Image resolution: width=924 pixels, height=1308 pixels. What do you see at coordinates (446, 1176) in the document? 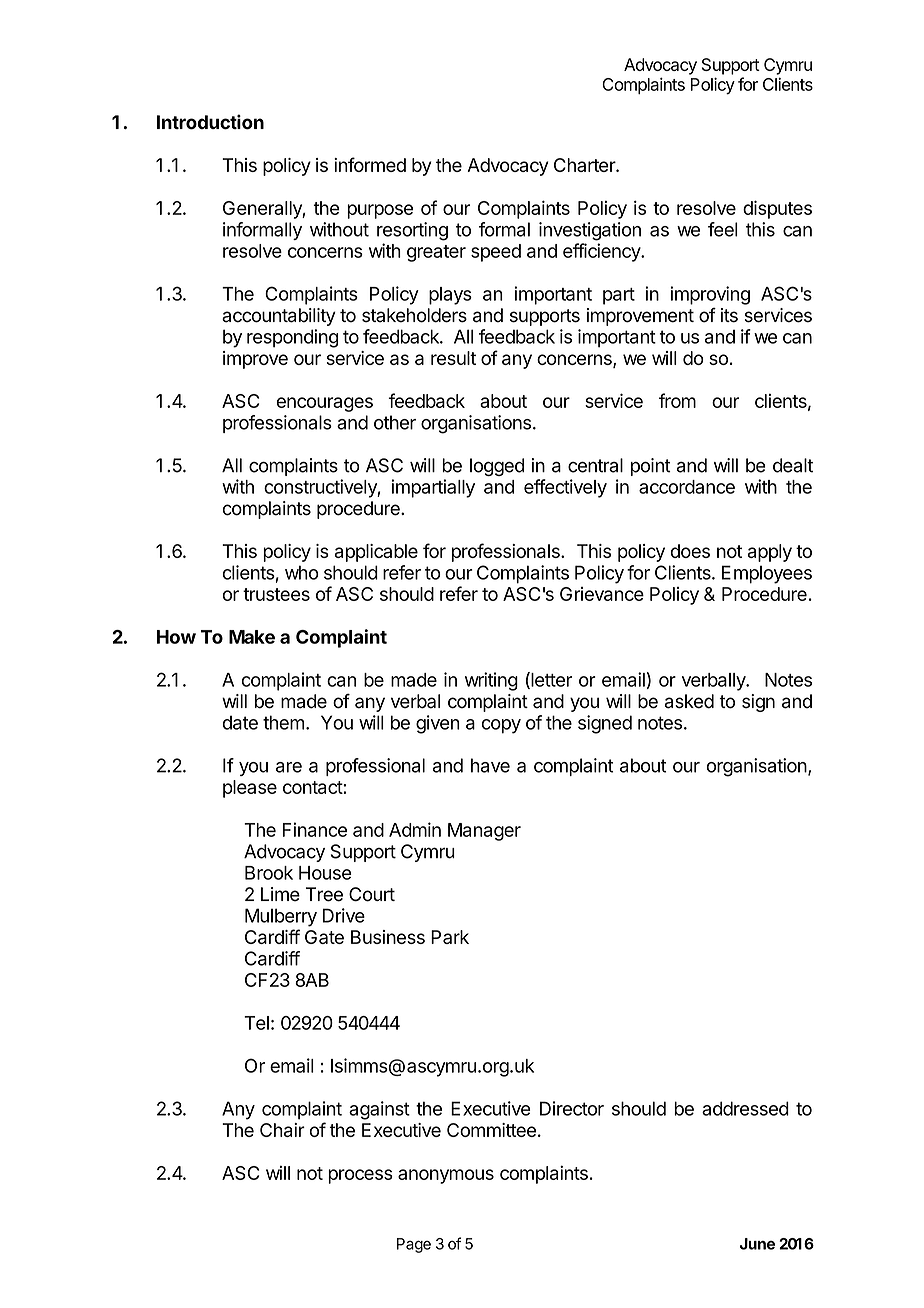
I see `anonymous` at bounding box center [446, 1176].
